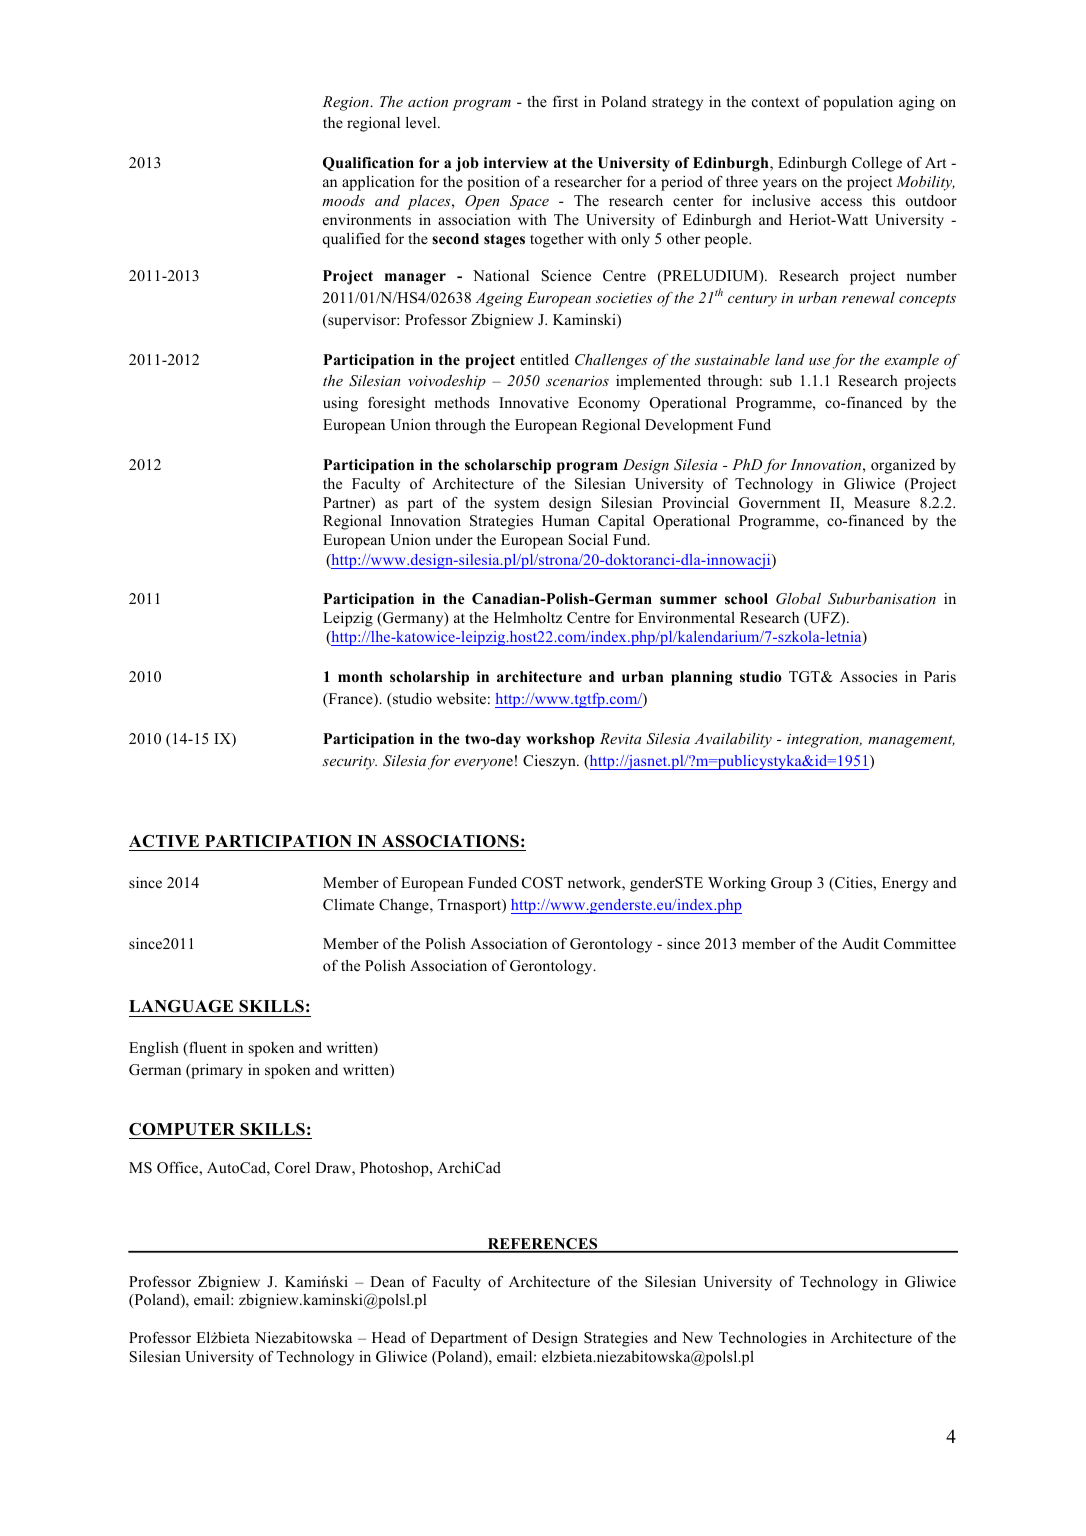 Image resolution: width=1086 pixels, height=1536 pixels. Describe the element at coordinates (877, 164) in the screenshot. I see `College` at that location.
